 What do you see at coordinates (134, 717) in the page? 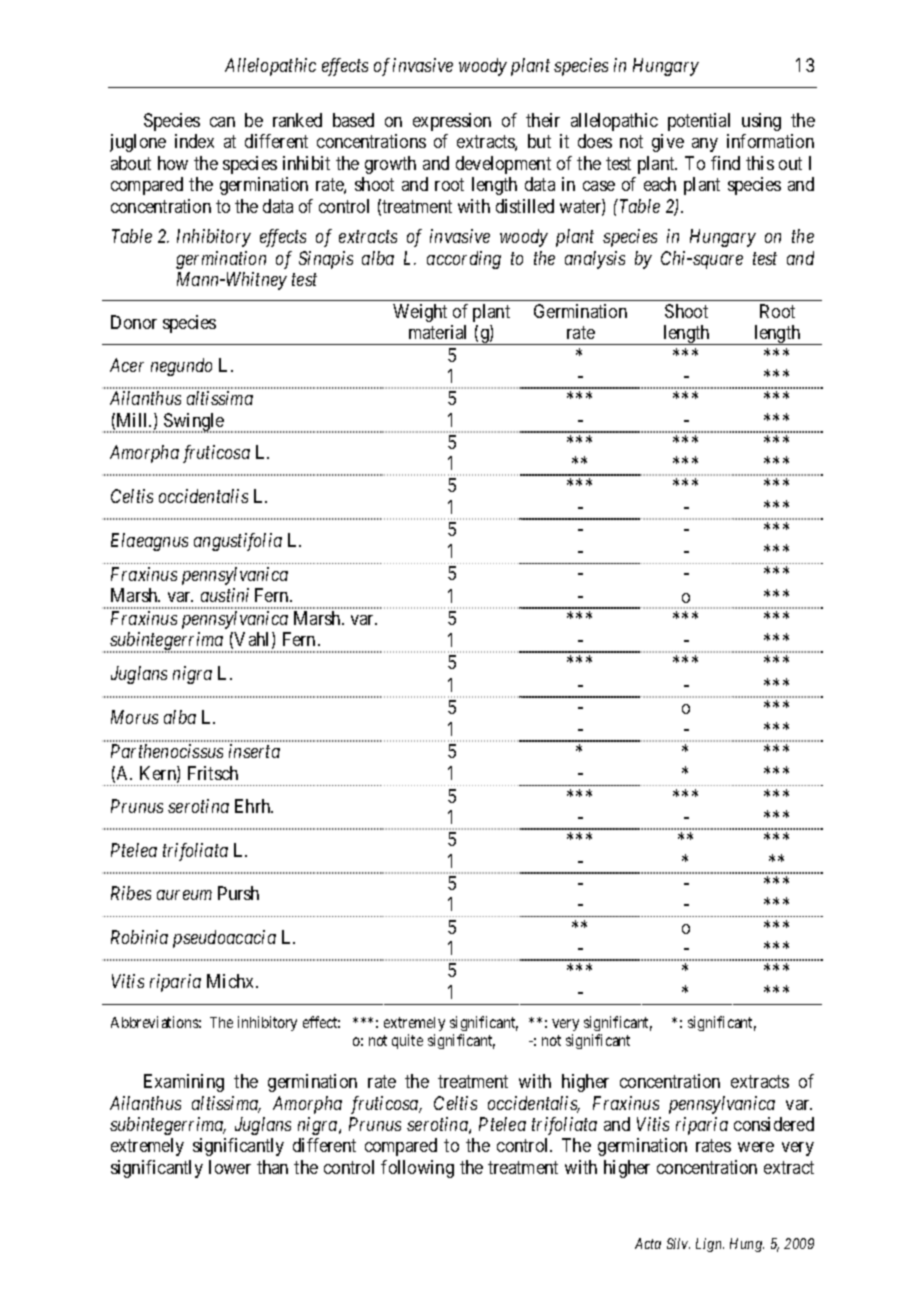
I see `Morus` at bounding box center [134, 717].
